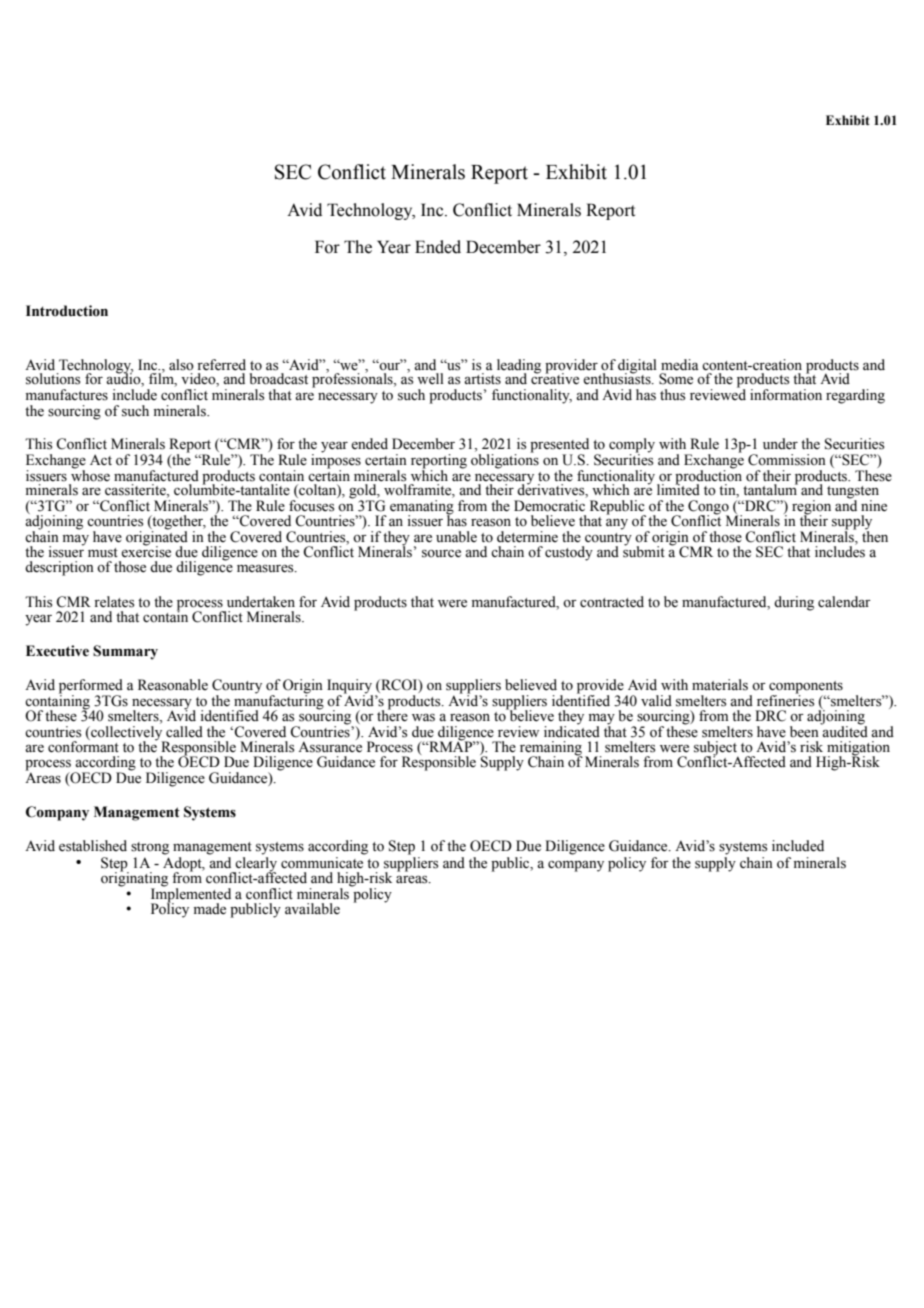  What do you see at coordinates (312, 909) in the image?
I see `available` at bounding box center [312, 909].
